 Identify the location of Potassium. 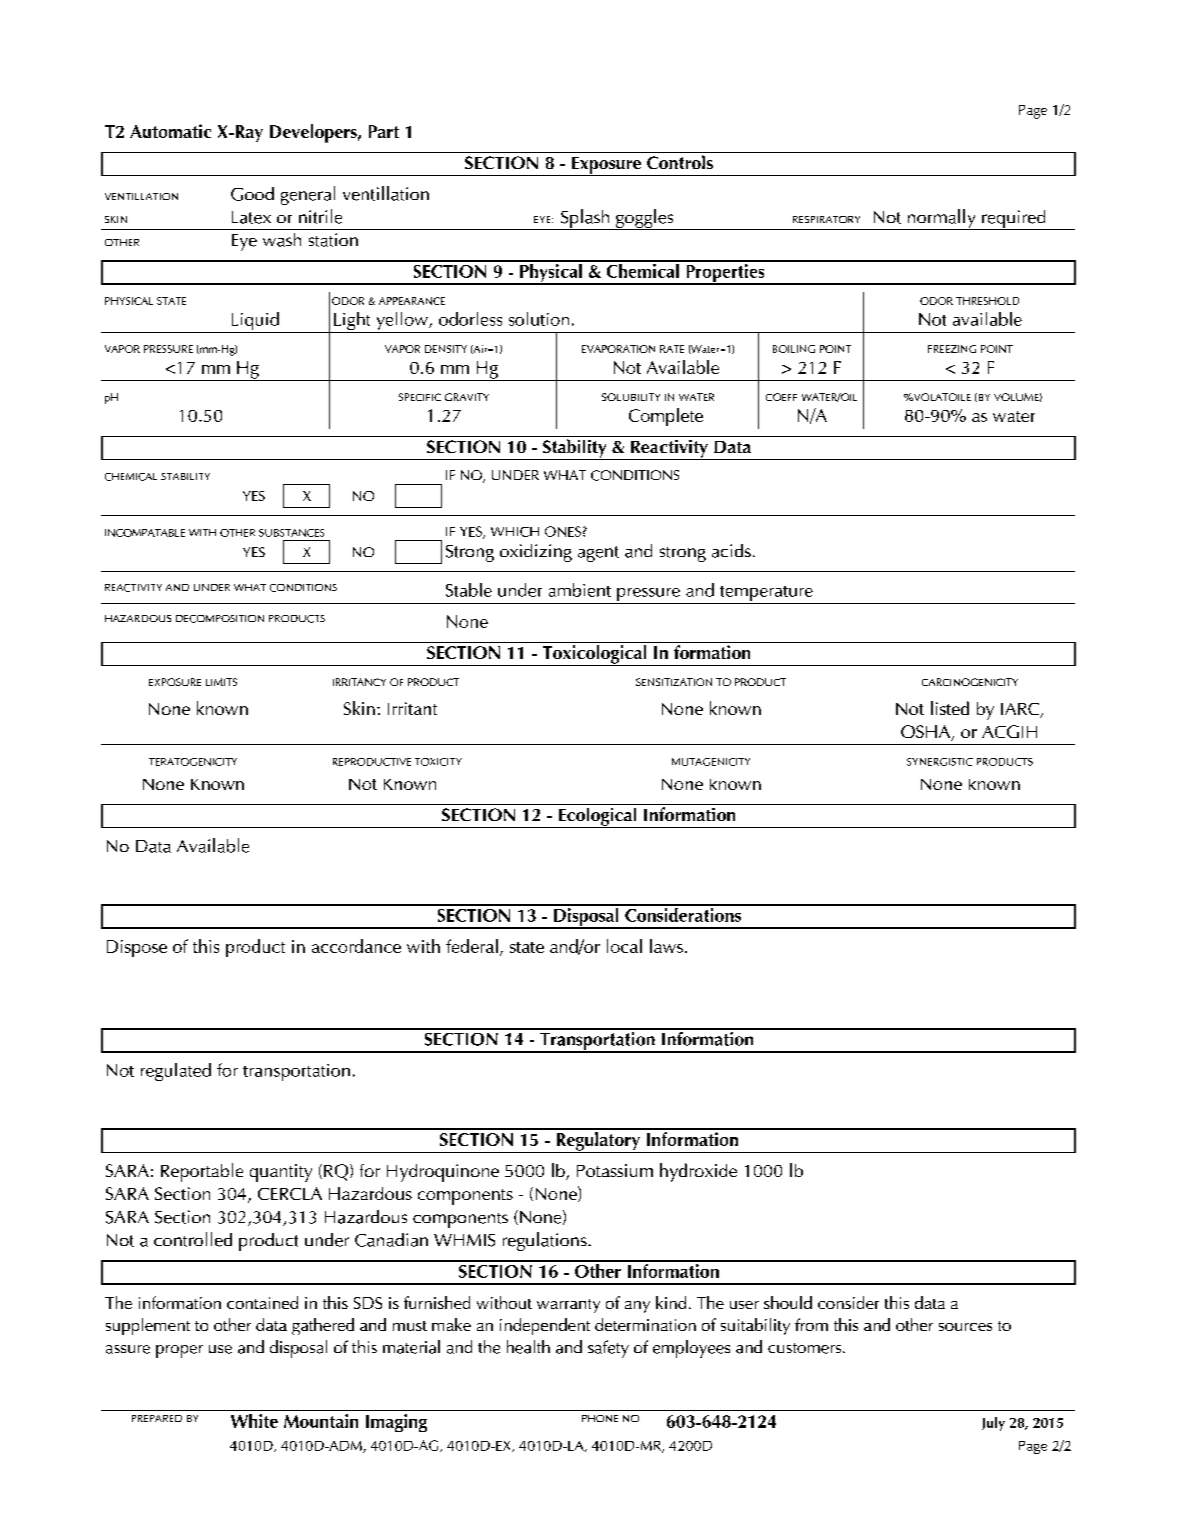
(615, 1170).
